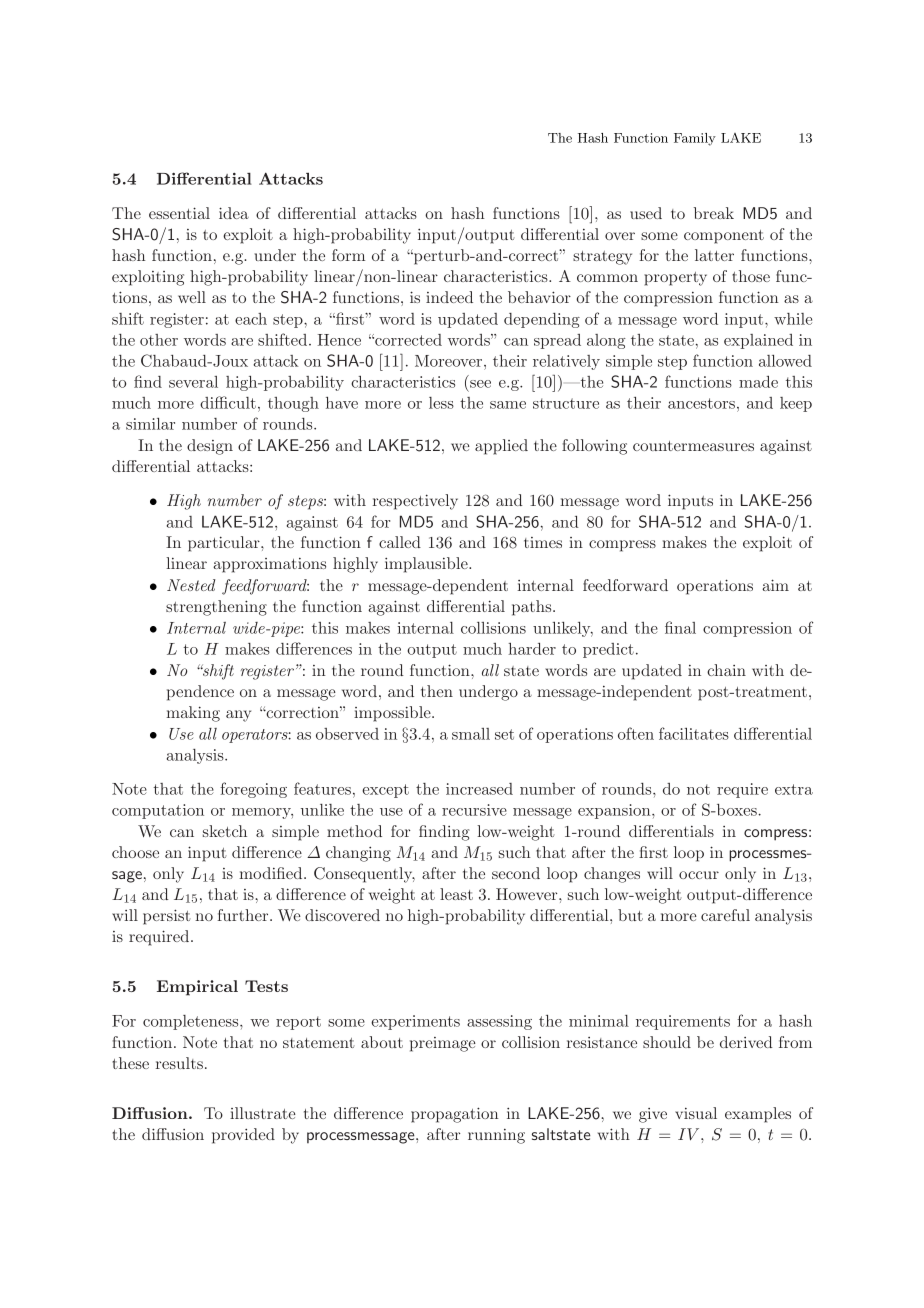 This screenshot has width=924, height=1308. Describe the element at coordinates (695, 139) in the screenshot. I see `Family` at that location.
